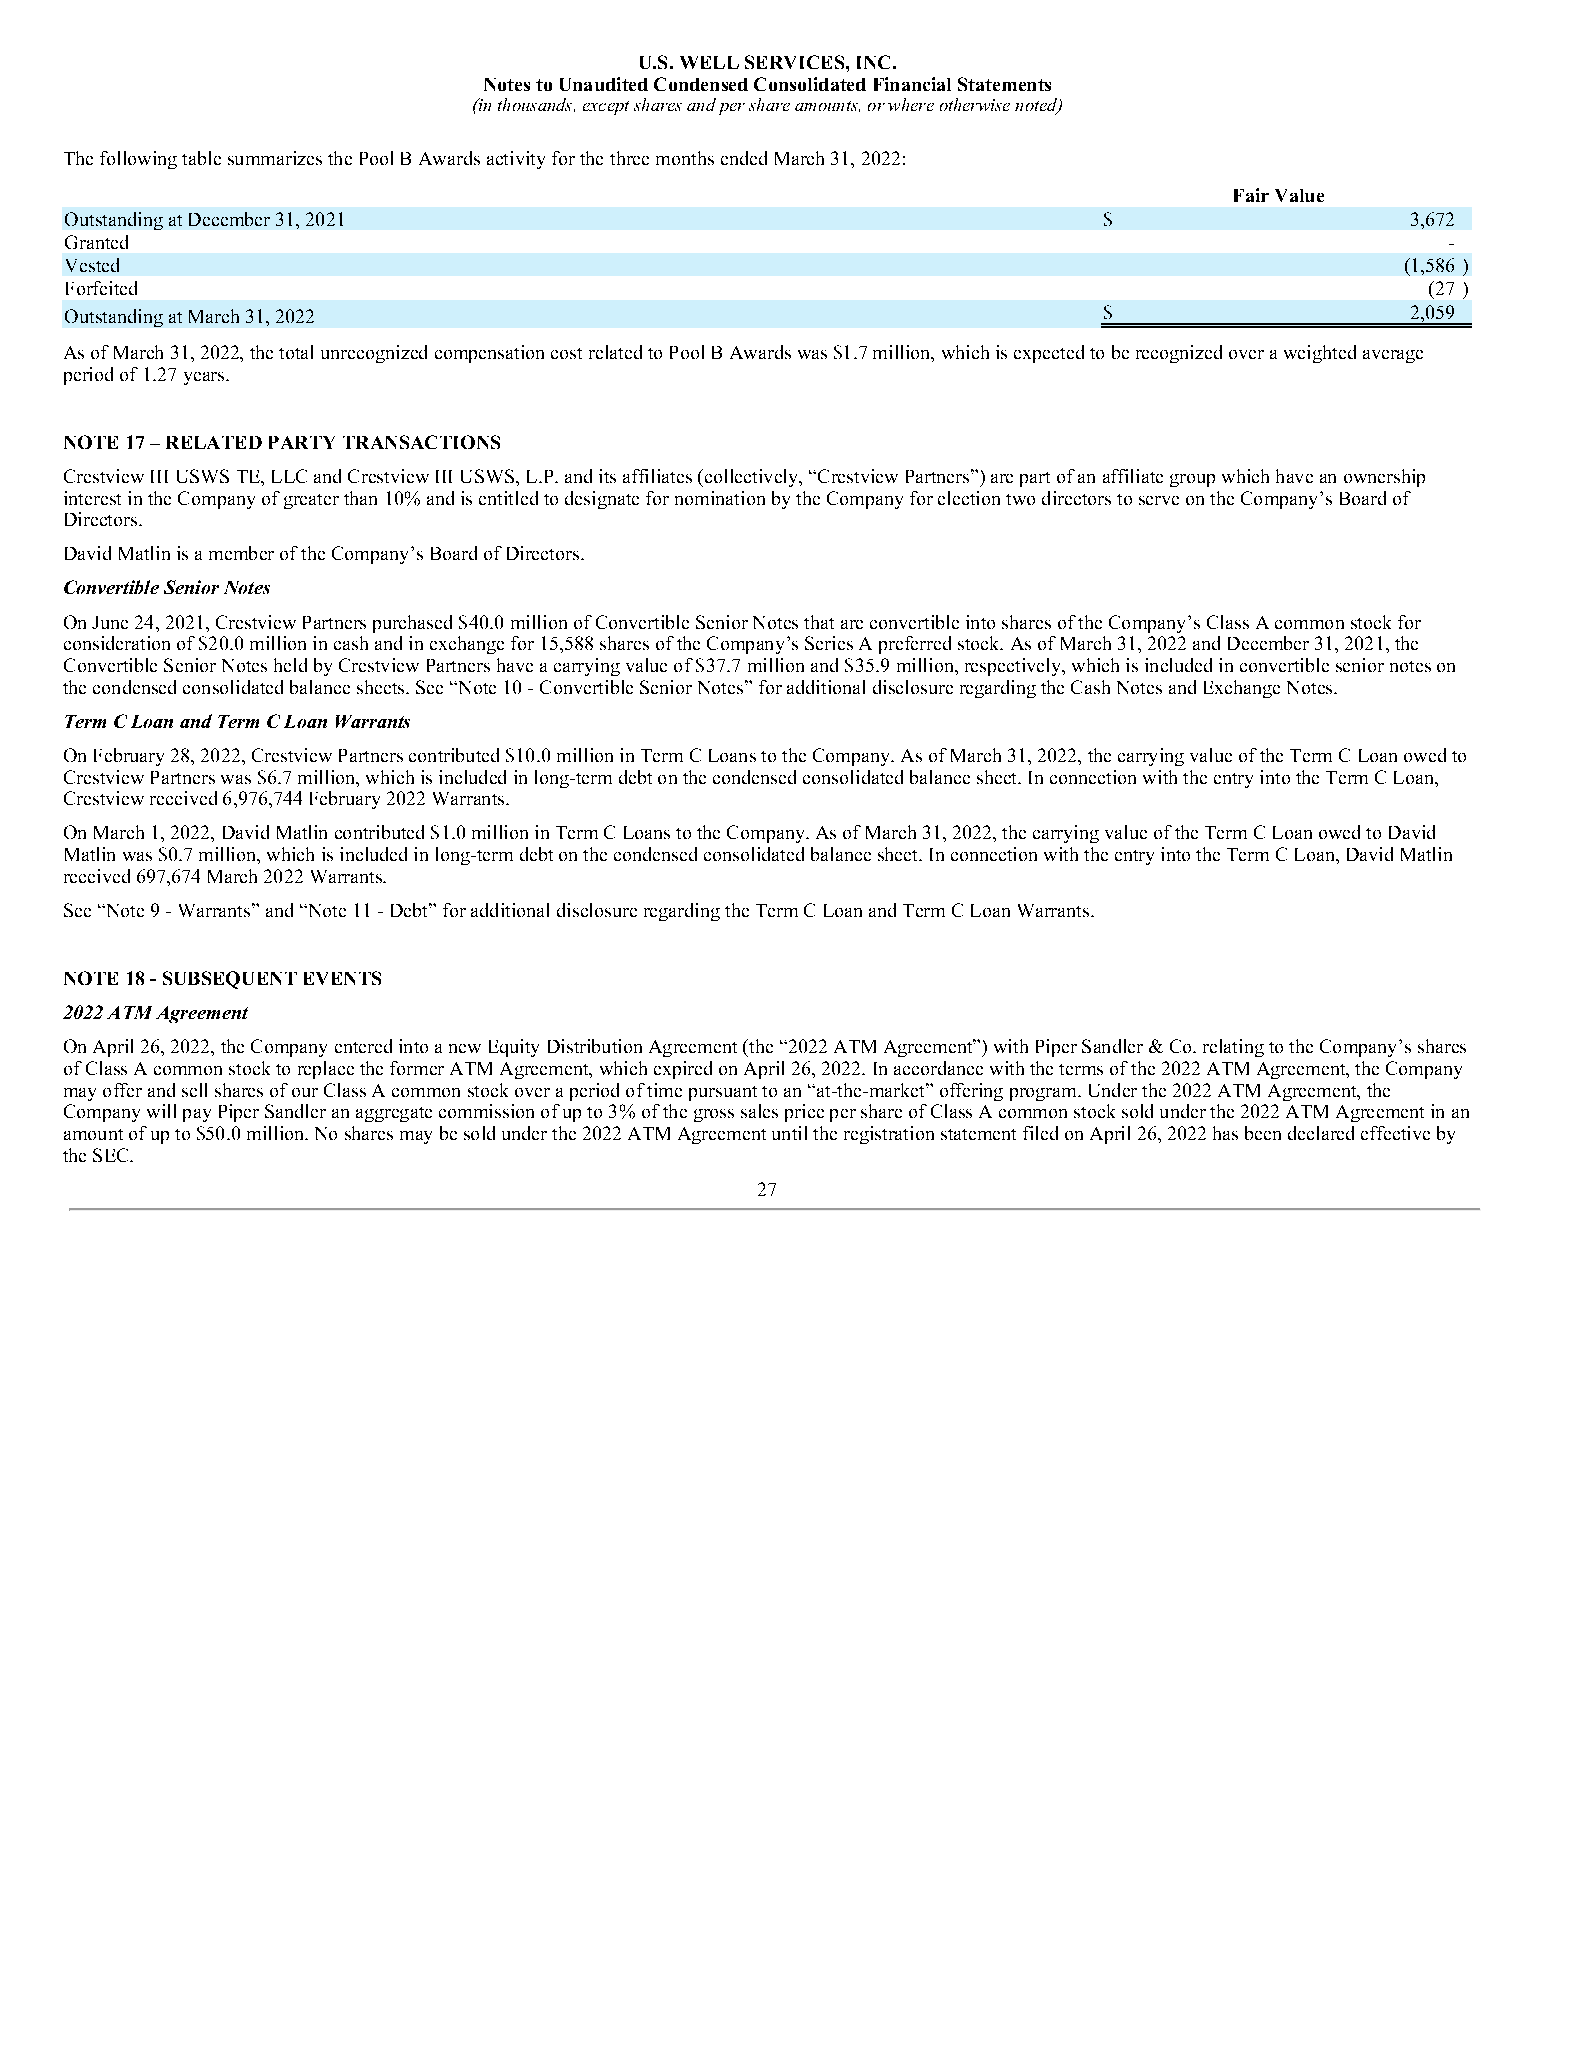 This image has width=1581, height=2046. Describe the element at coordinates (759, 1111) in the image. I see `sales` at that location.
